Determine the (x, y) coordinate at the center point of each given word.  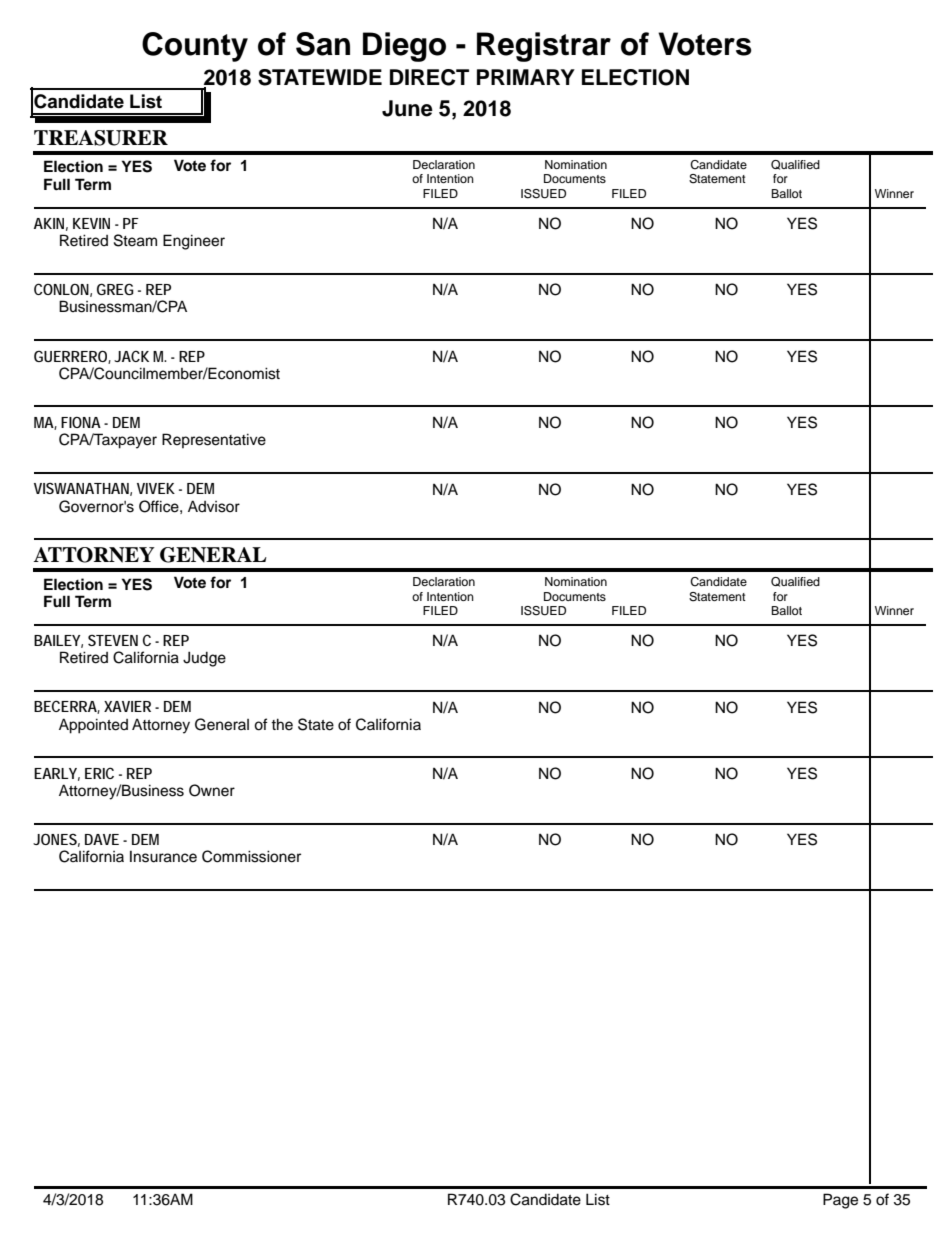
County (195, 47)
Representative (214, 440)
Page (840, 1201)
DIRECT (429, 77)
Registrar (544, 47)
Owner (212, 790)
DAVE (102, 839)
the (282, 724)
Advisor (214, 506)
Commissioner (251, 856)
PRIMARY (526, 77)
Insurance (163, 857)
